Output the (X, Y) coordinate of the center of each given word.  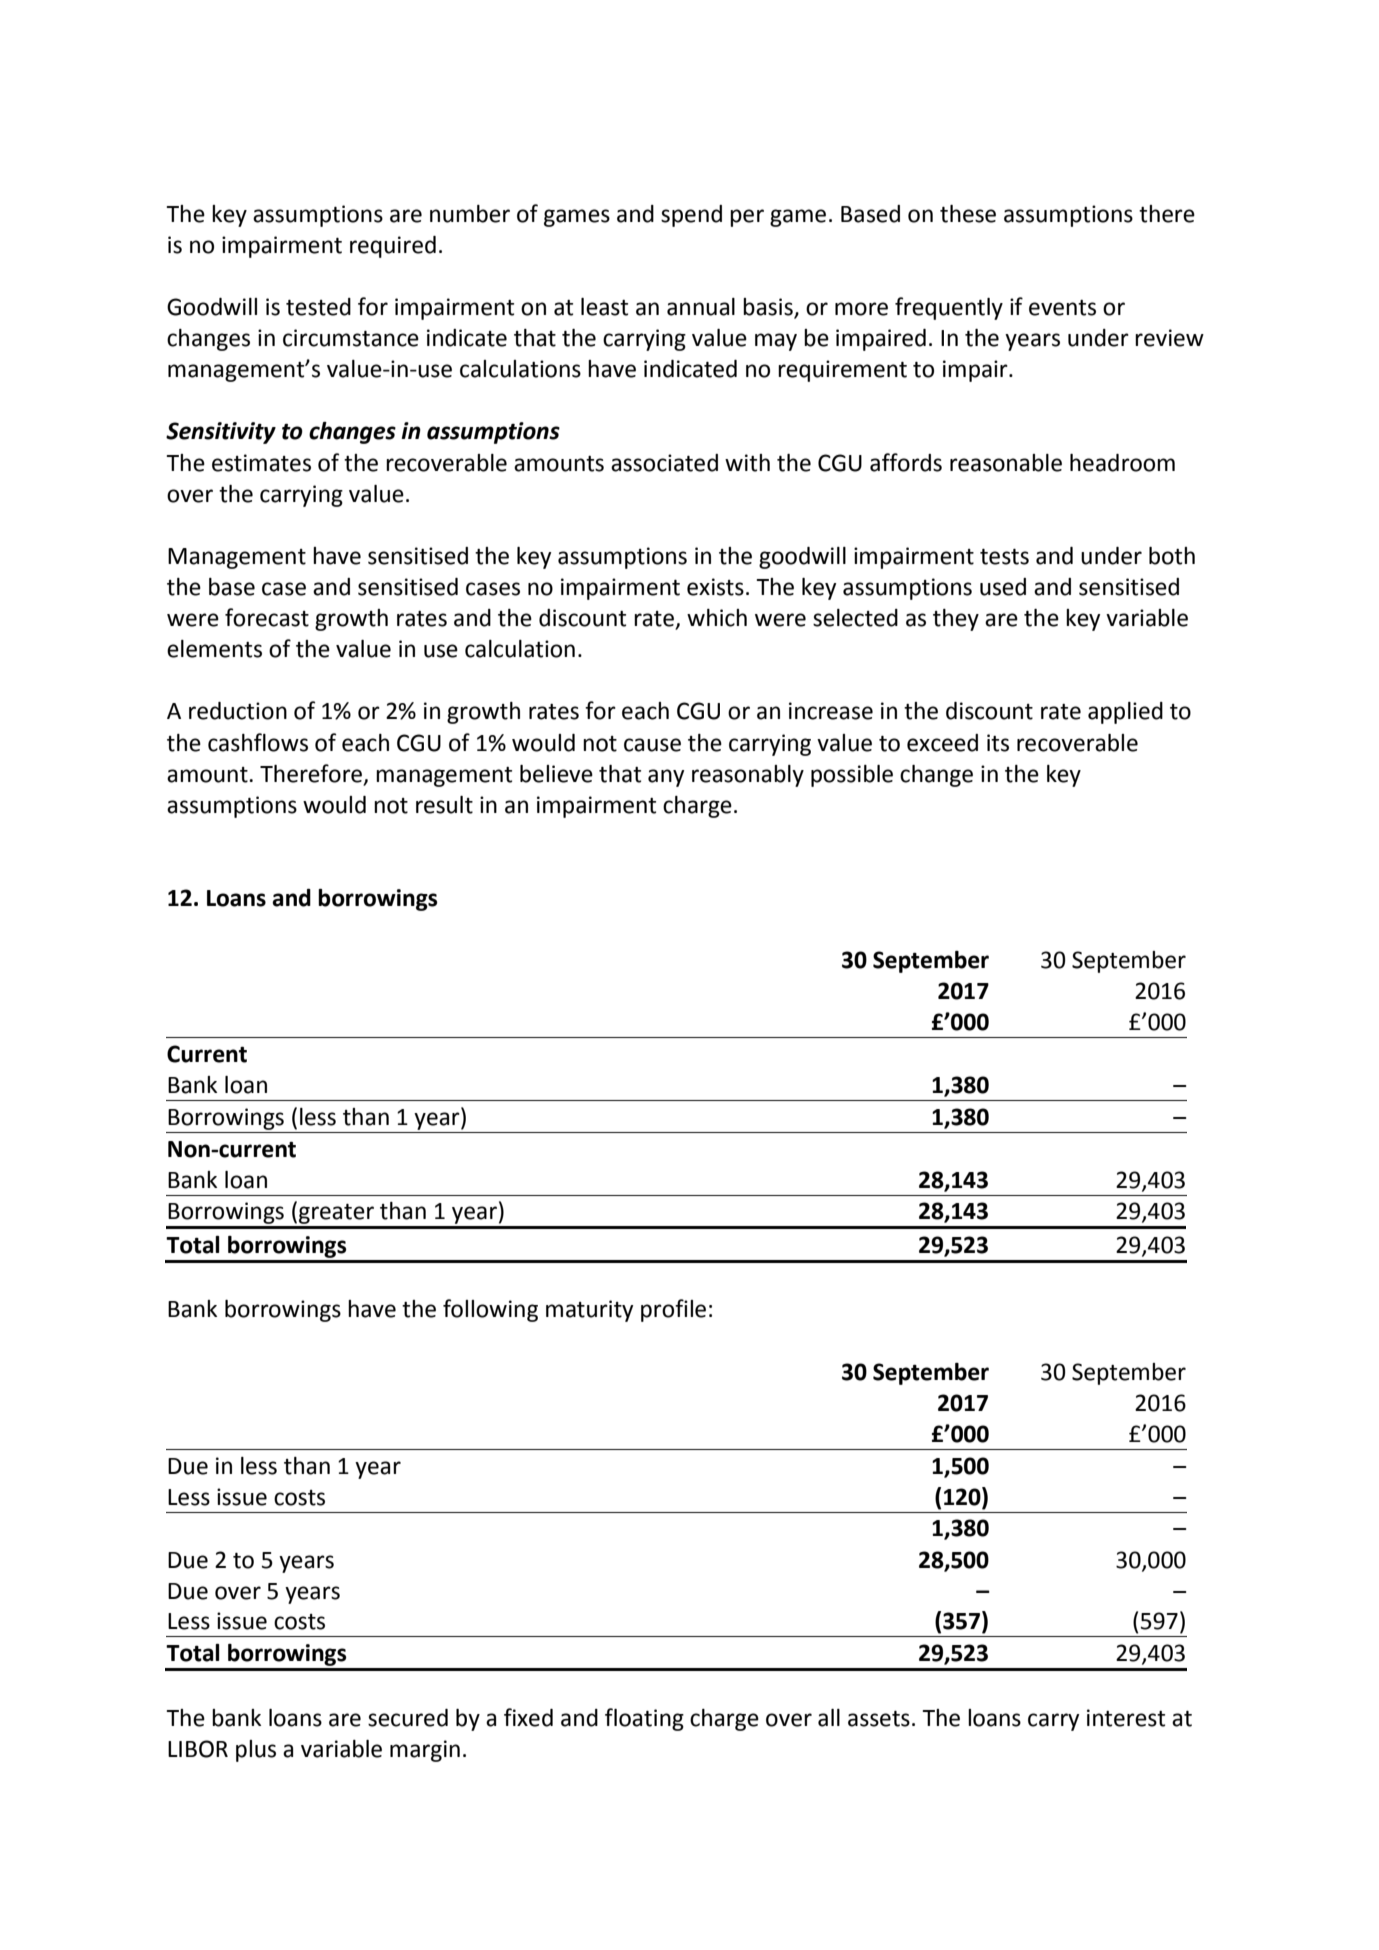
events (1062, 308)
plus (256, 1751)
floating (644, 1719)
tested (318, 307)
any (666, 778)
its (998, 743)
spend (691, 216)
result (444, 805)
